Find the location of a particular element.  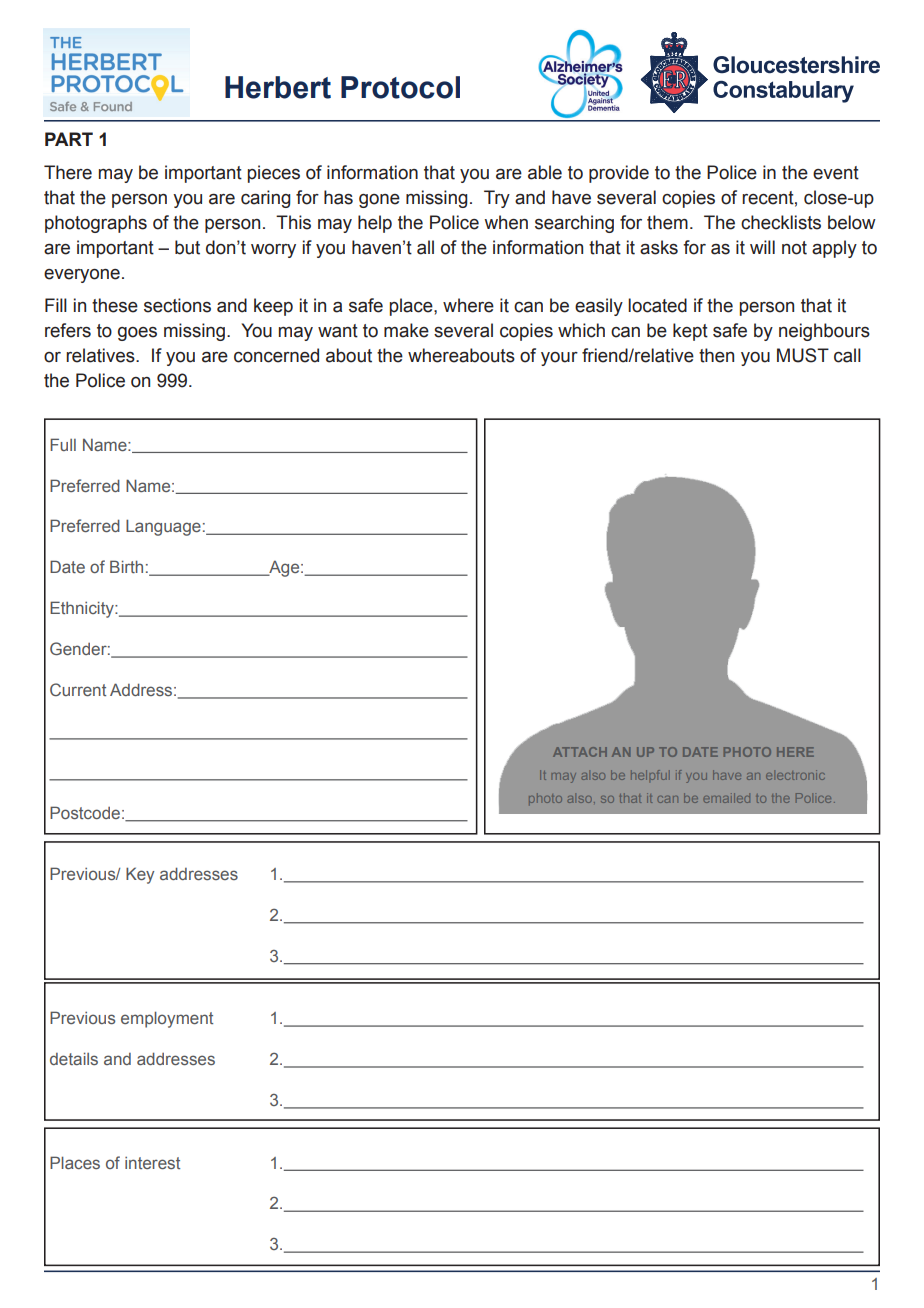

electronic is located at coordinates (795, 775).
